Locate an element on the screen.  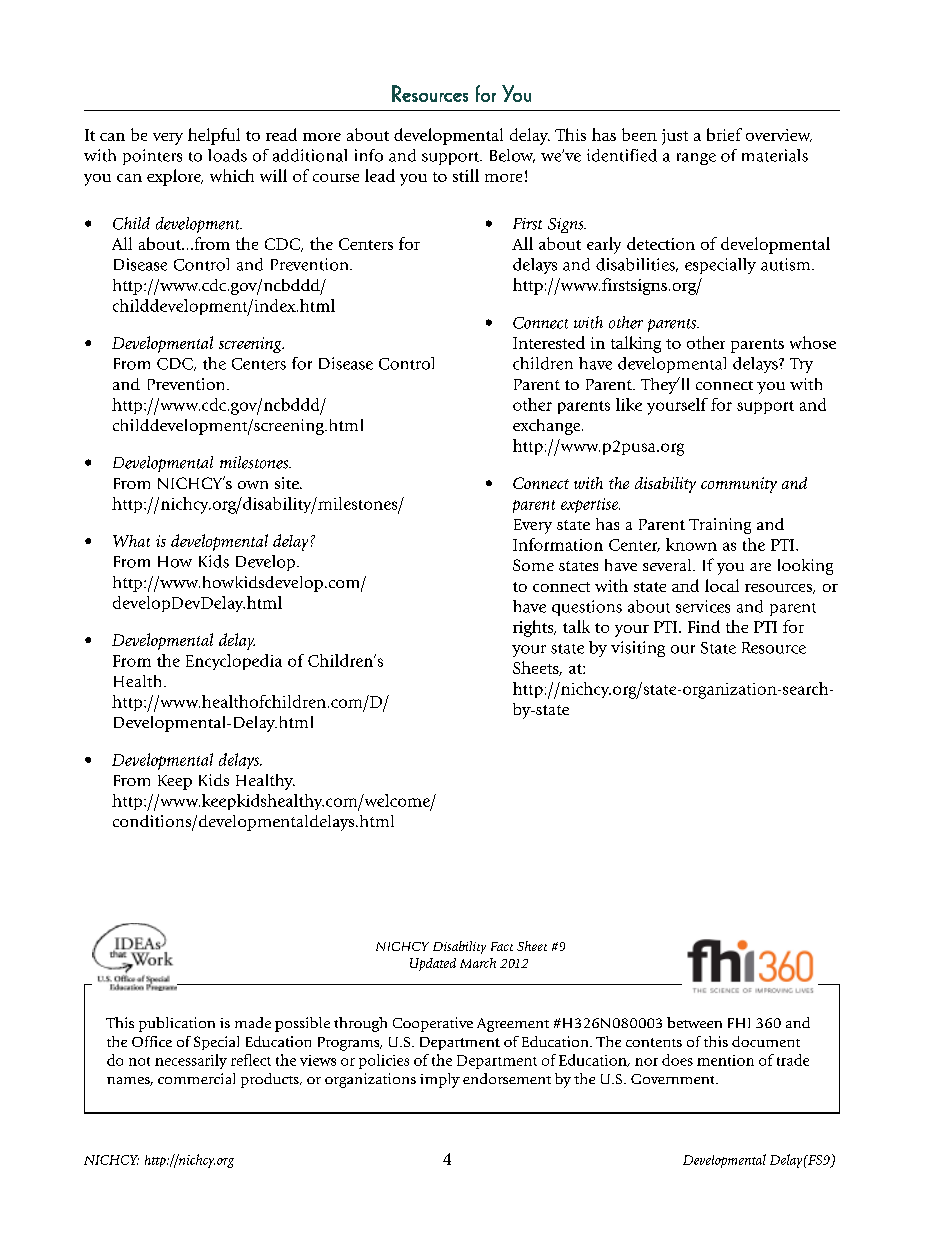
necessarily is located at coordinates (191, 1061).
